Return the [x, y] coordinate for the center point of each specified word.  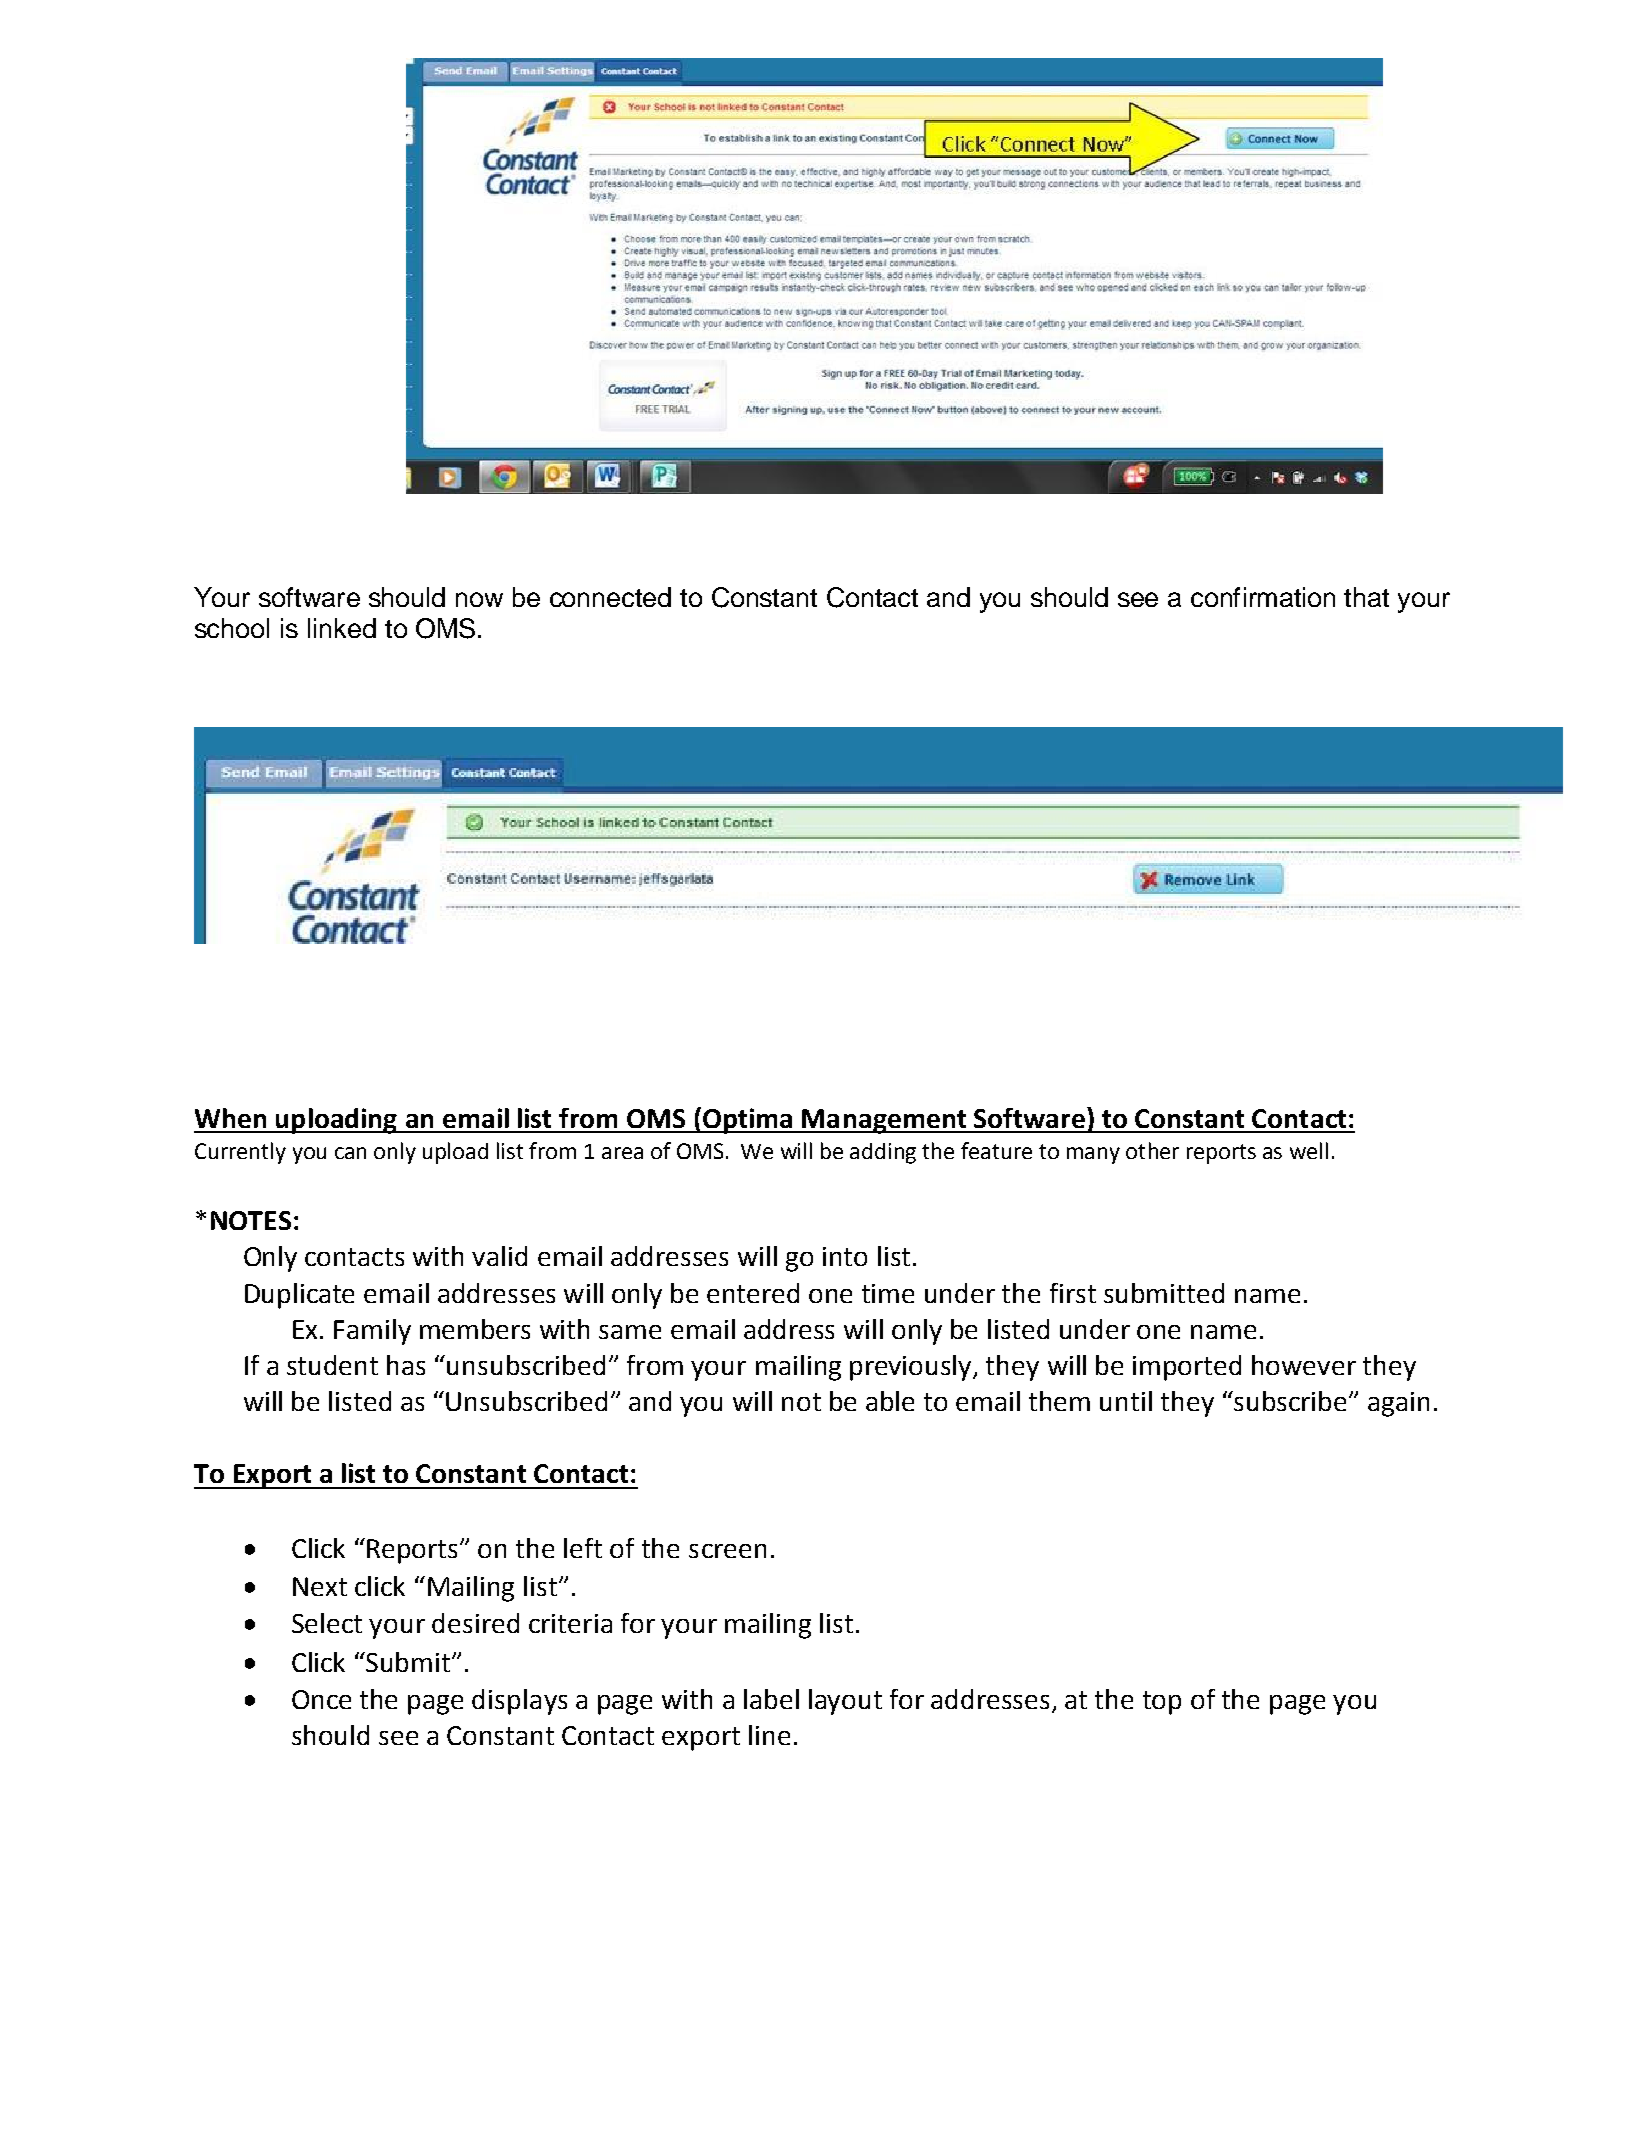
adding [883, 1153]
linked [342, 628]
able [890, 1401]
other [1152, 1150]
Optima [747, 1120]
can [350, 1153]
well [1309, 1150]
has [406, 1365]
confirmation [1263, 597]
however [1304, 1365]
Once [321, 1699]
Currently [240, 1153]
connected [610, 597]
